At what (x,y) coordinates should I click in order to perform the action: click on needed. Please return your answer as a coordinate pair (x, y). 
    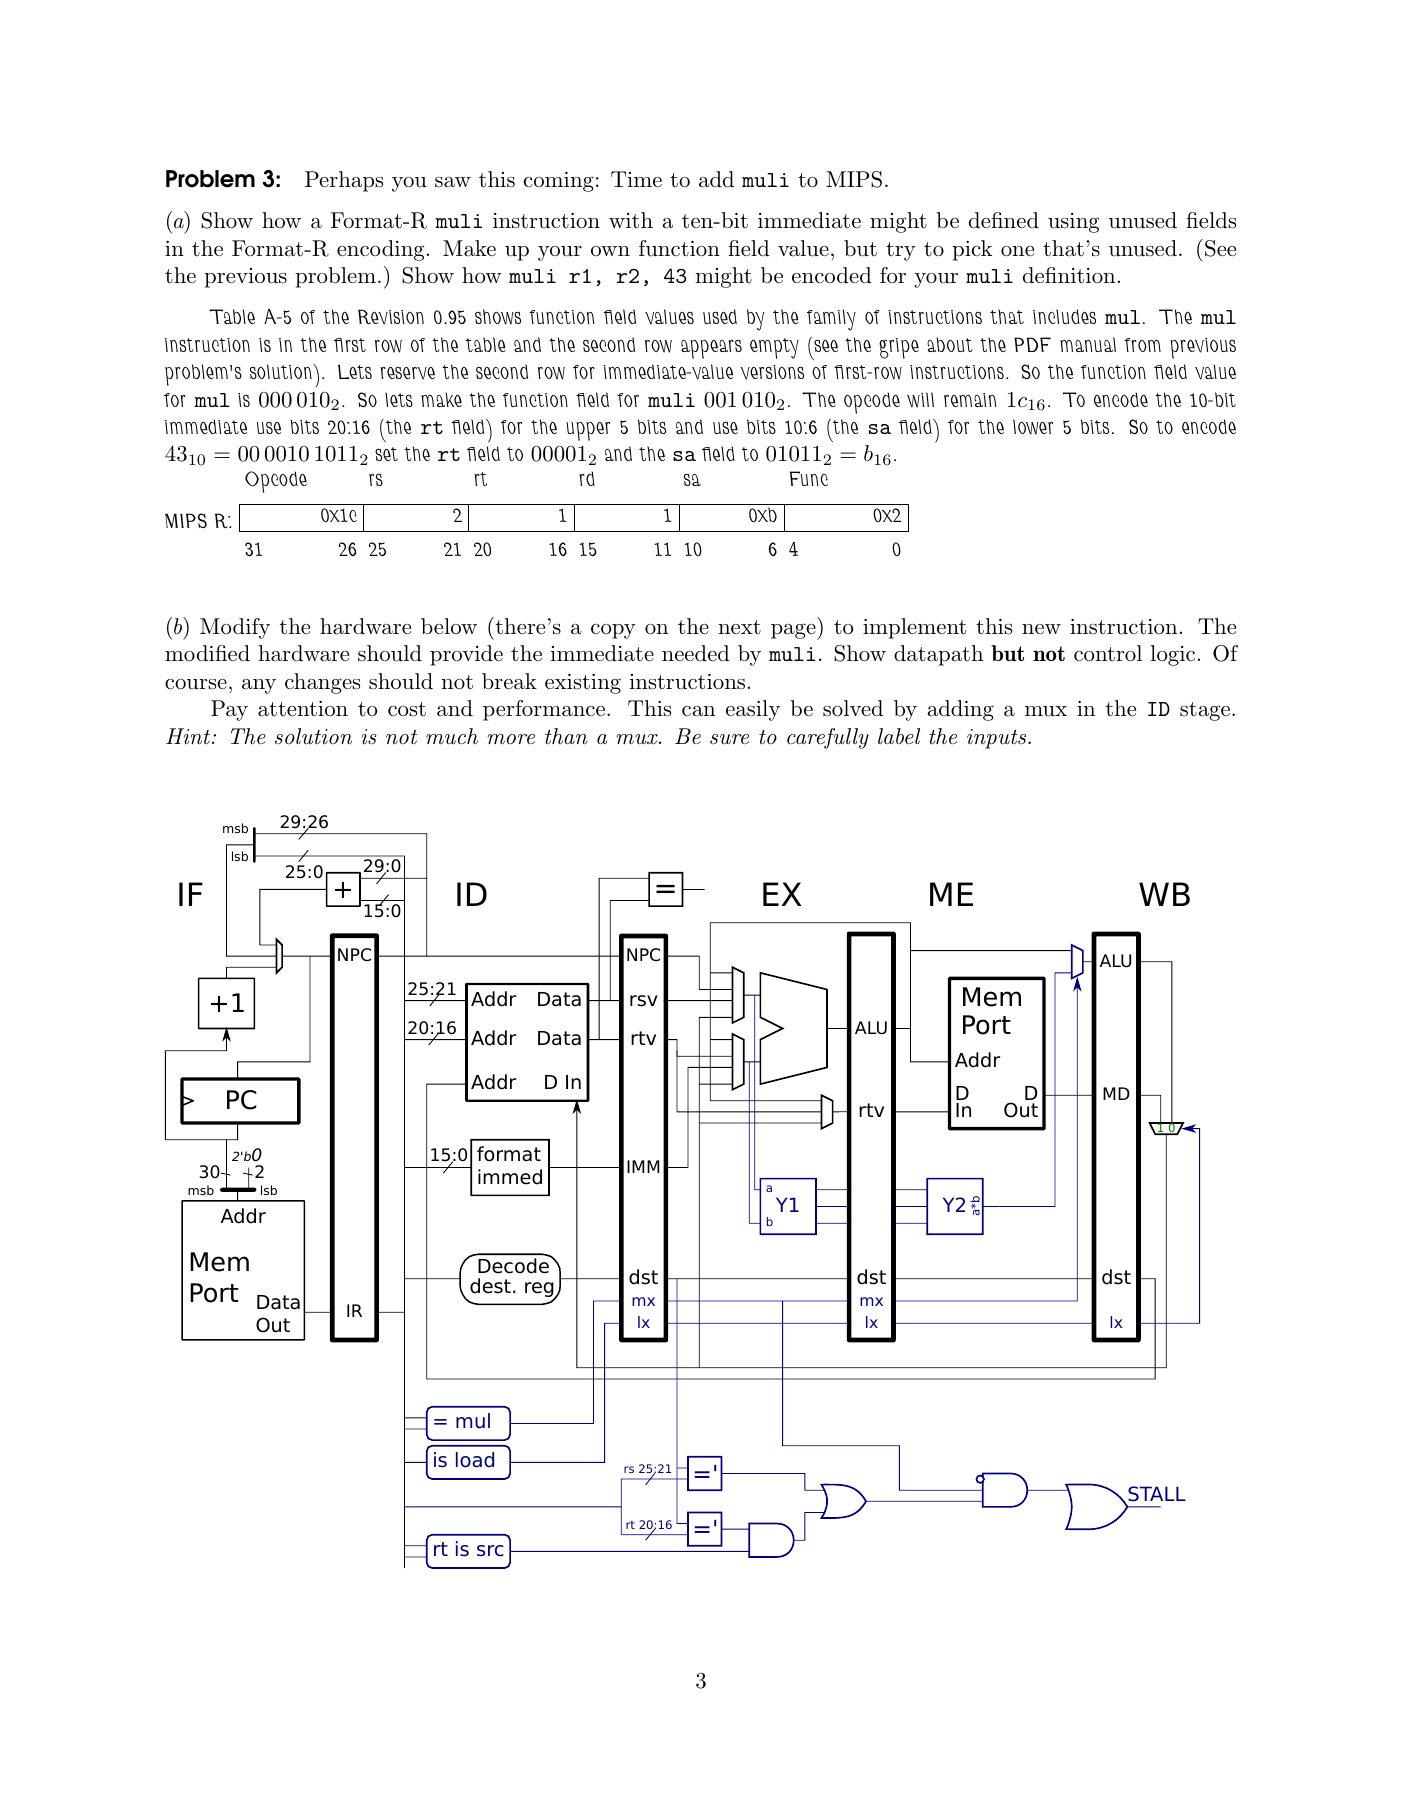
    Looking at the image, I should click on (696, 653).
